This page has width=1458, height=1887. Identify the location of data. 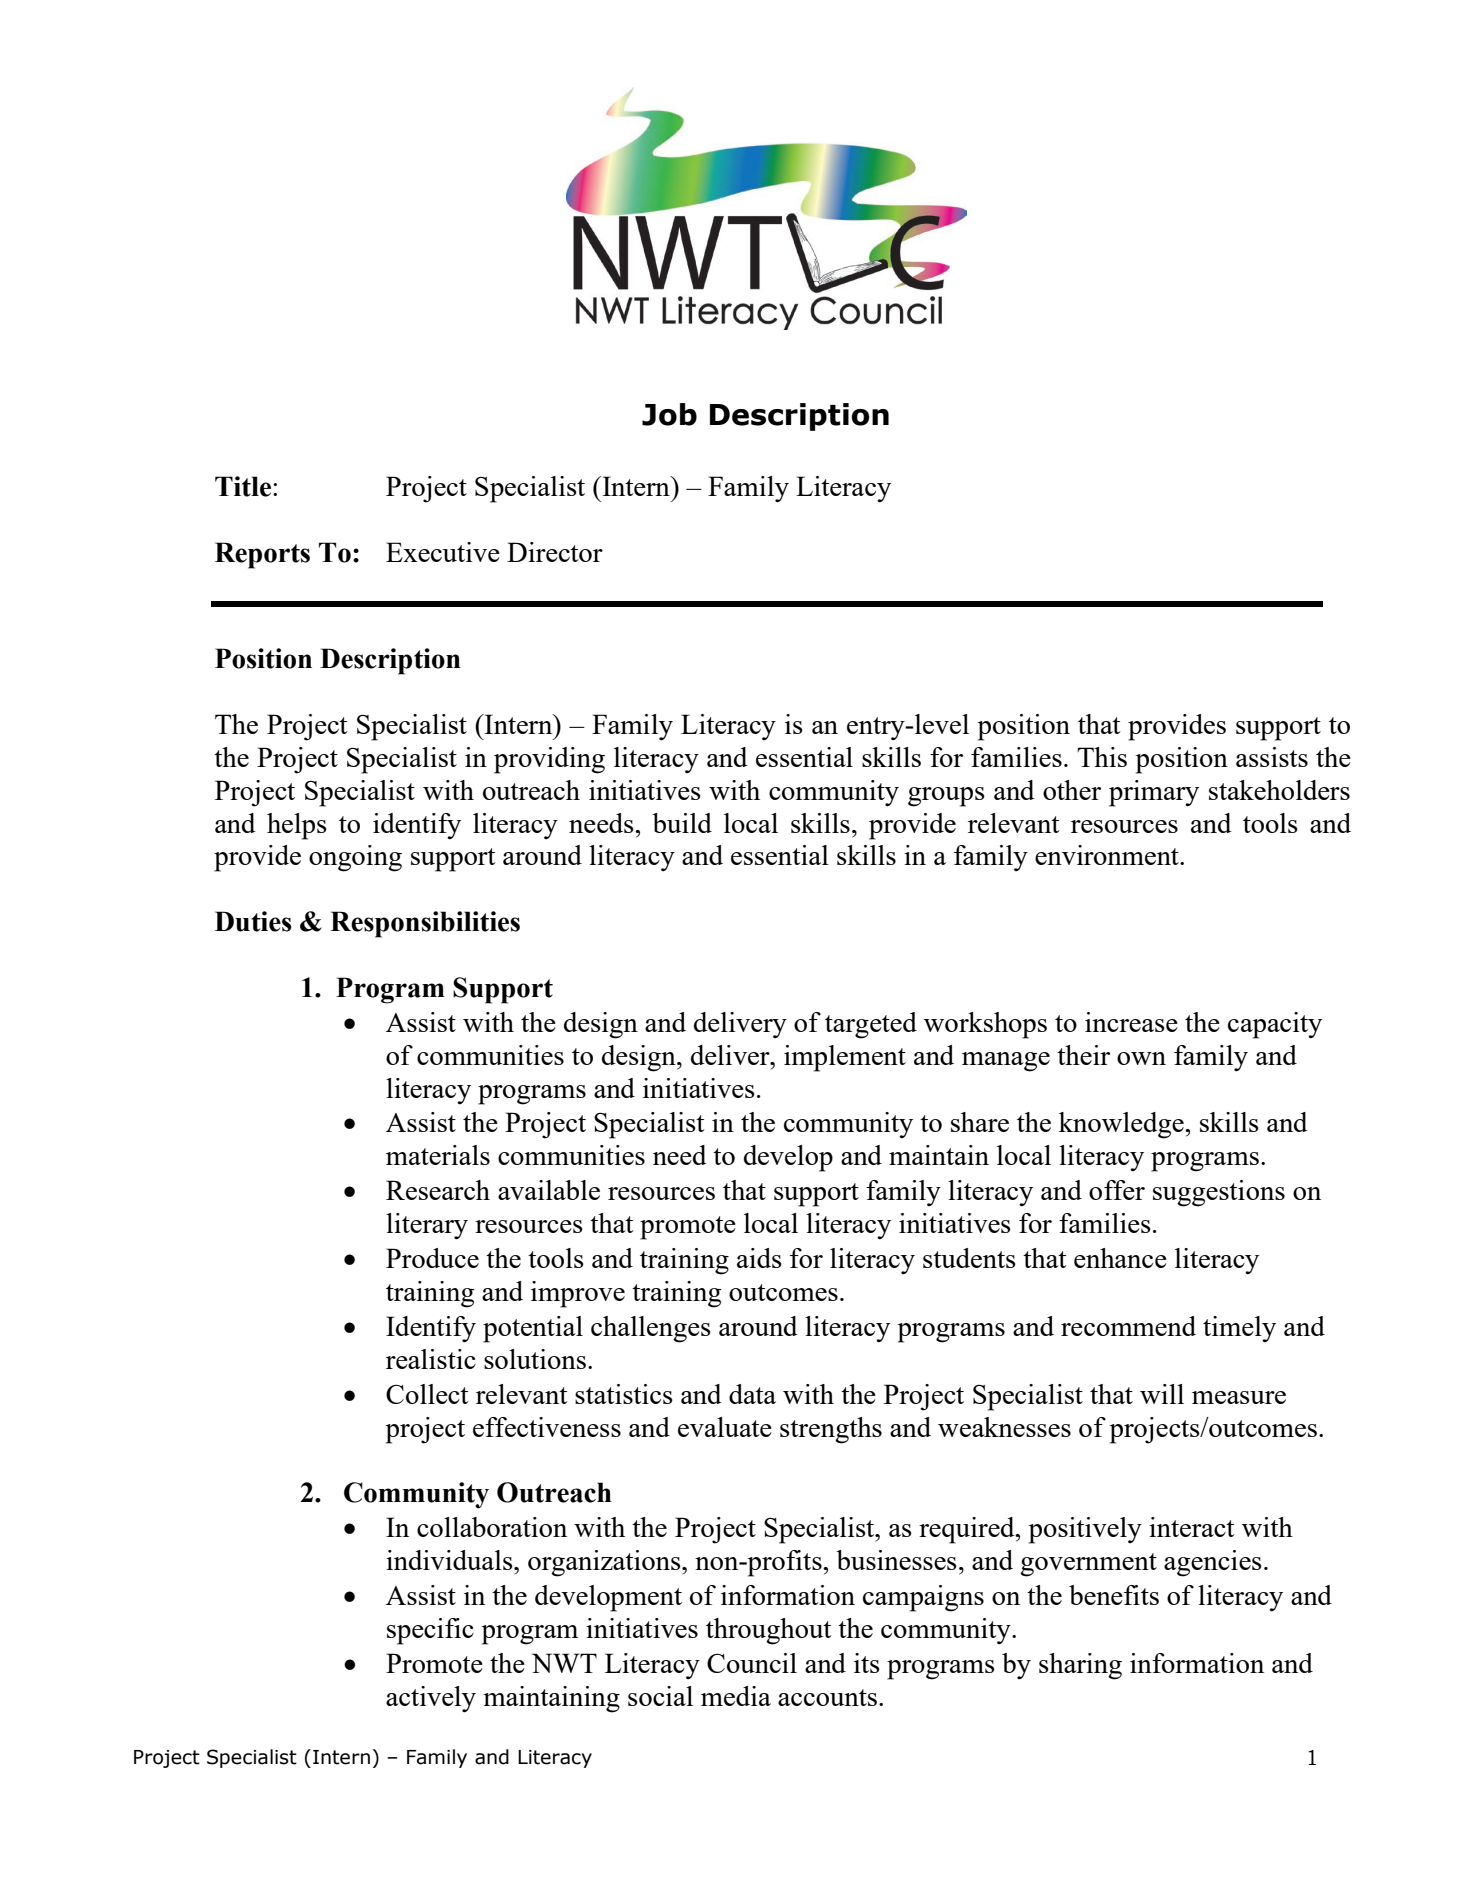
(752, 1394).
